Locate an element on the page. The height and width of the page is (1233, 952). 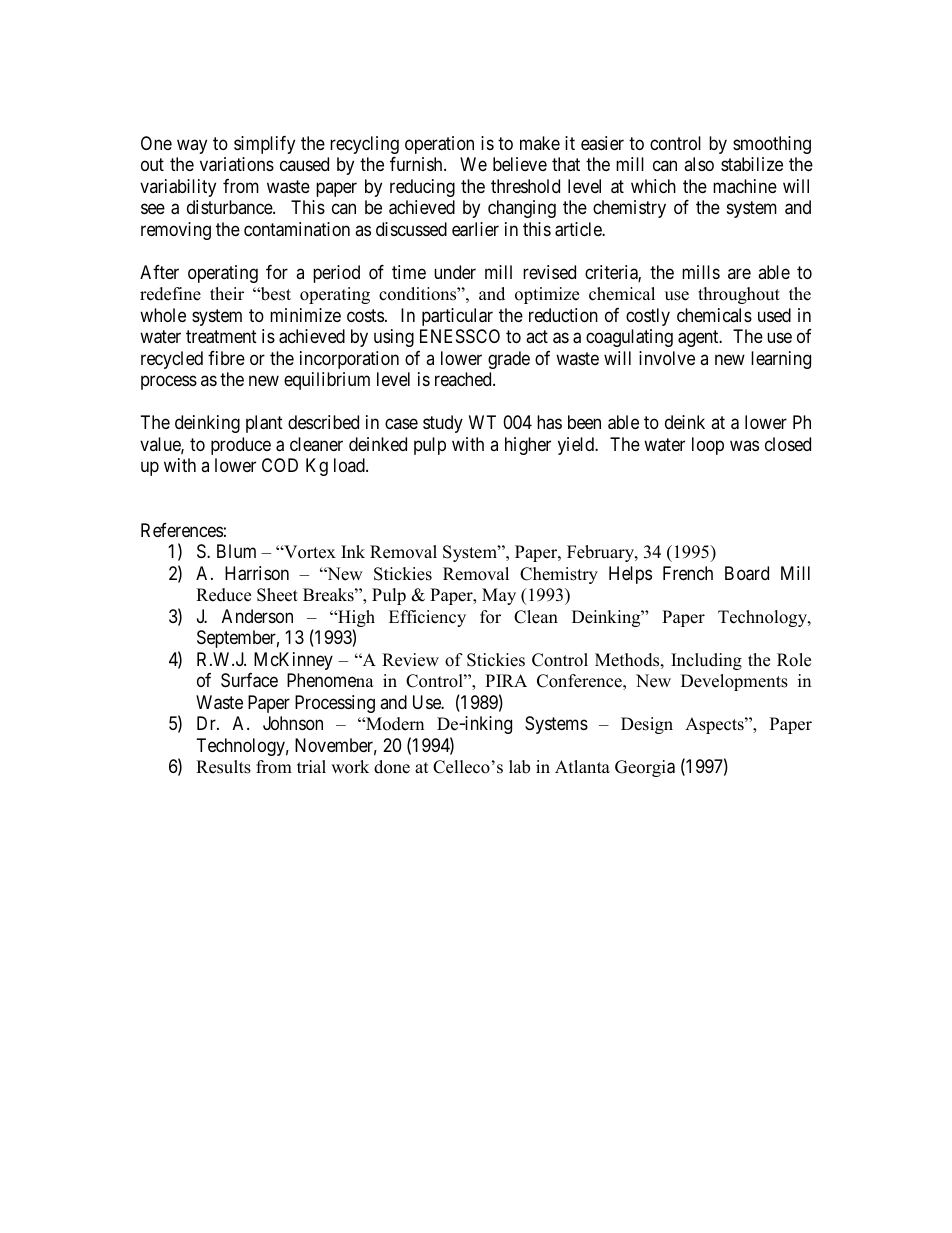
produce is located at coordinates (241, 446).
